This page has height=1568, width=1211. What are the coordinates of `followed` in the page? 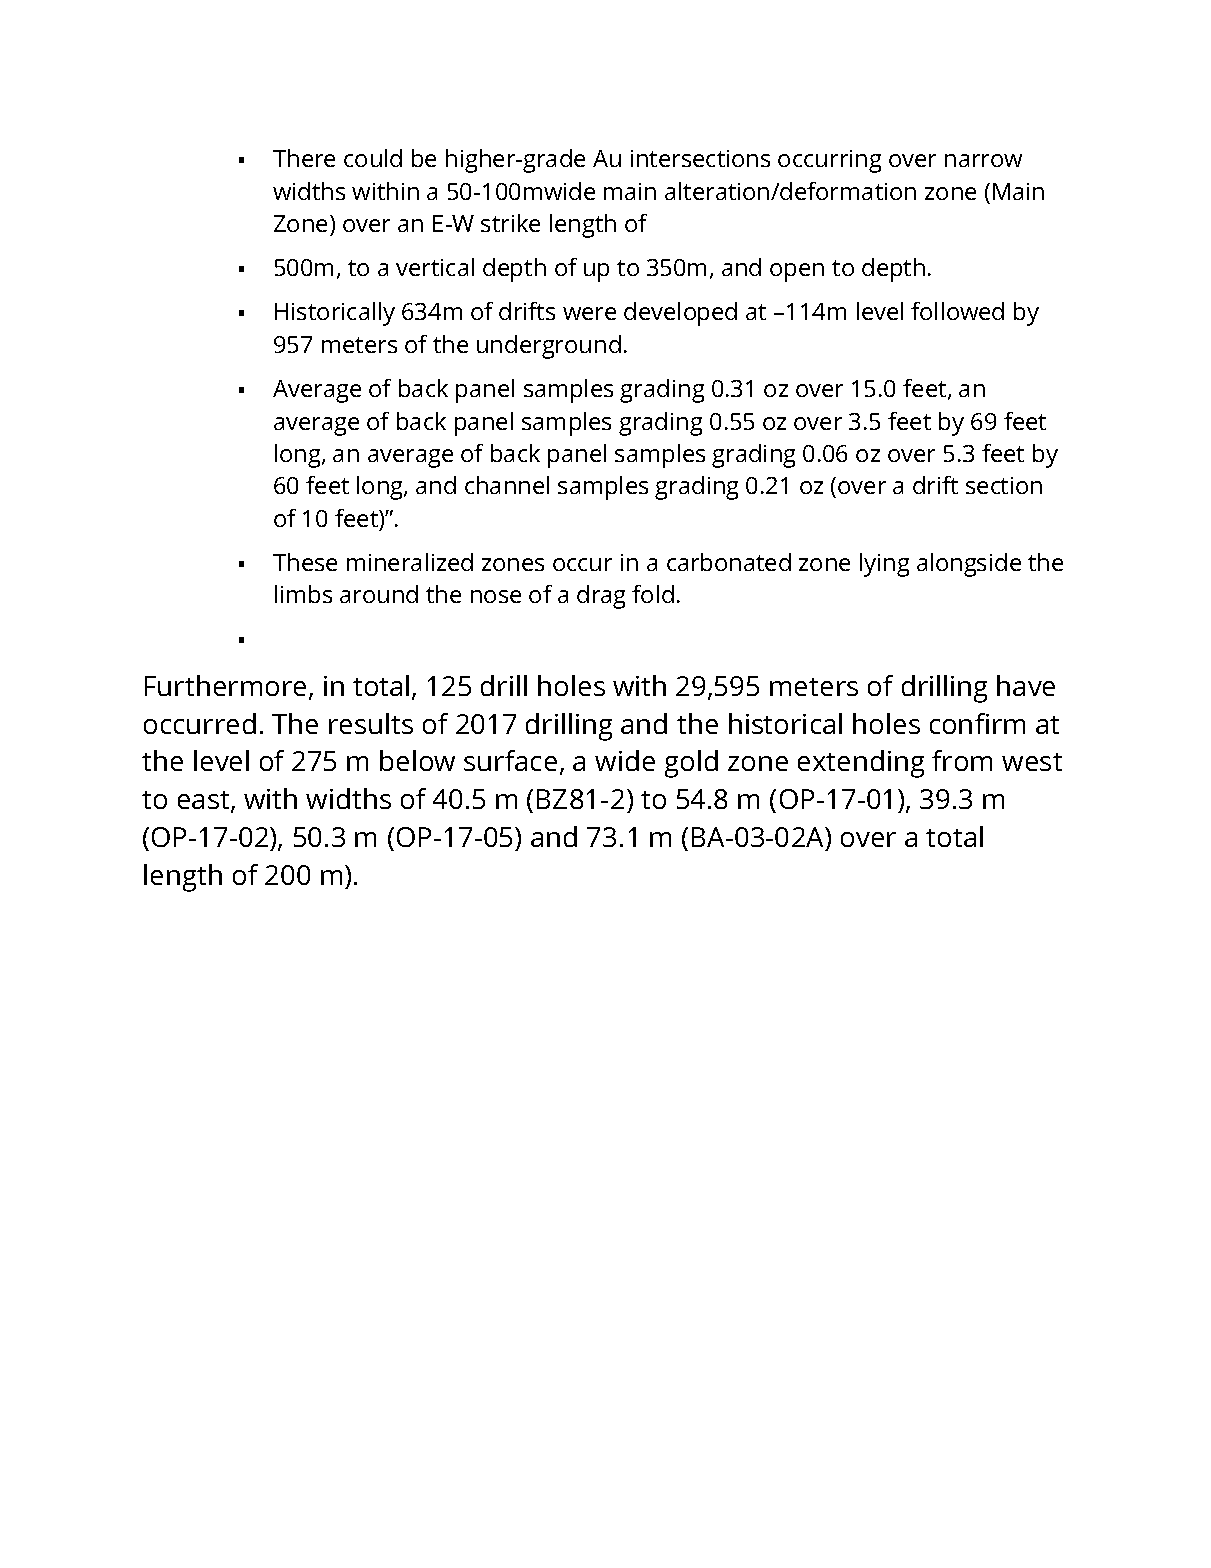 It's located at (957, 311).
